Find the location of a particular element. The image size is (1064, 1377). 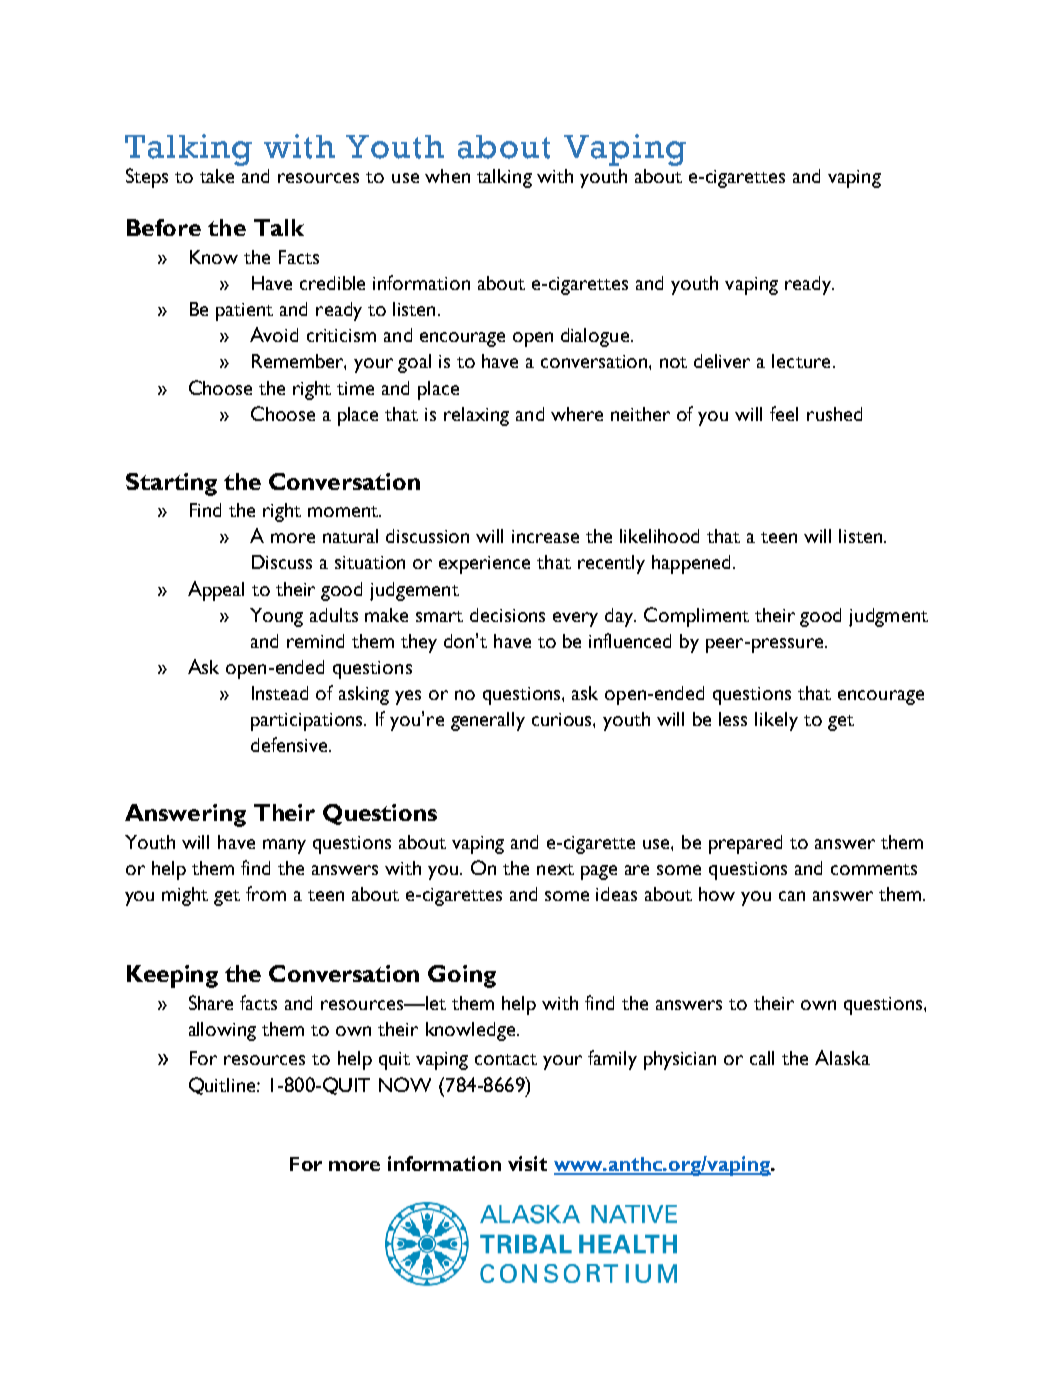

take is located at coordinates (217, 176).
